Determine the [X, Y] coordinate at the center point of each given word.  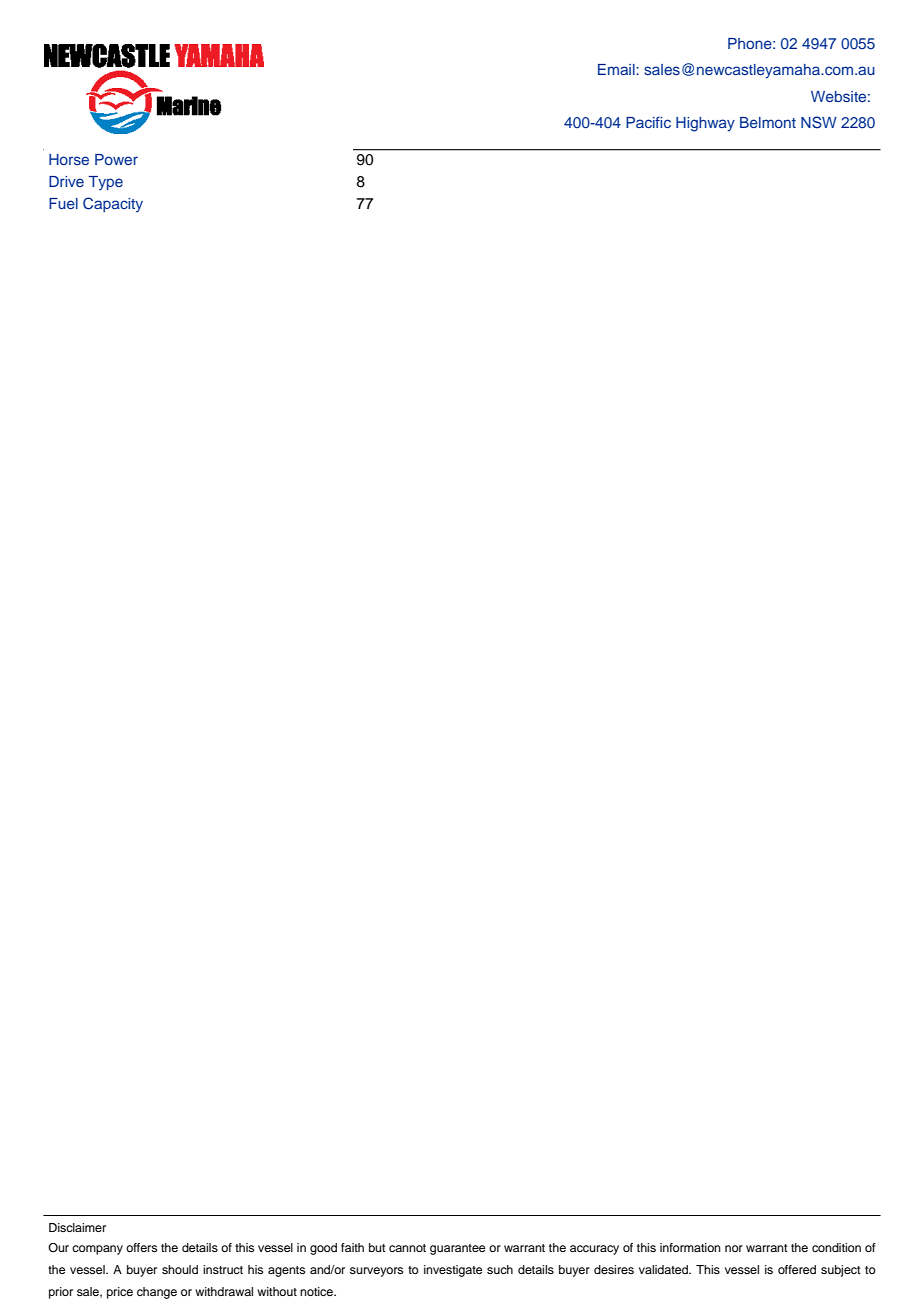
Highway [705, 124]
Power [116, 159]
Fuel [63, 203]
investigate [453, 1271]
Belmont [768, 122]
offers [141, 1247]
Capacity [113, 204]
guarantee [457, 1249]
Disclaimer [77, 1227]
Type [106, 183]
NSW [819, 122]
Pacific [648, 122]
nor [734, 1248]
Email [617, 69]
